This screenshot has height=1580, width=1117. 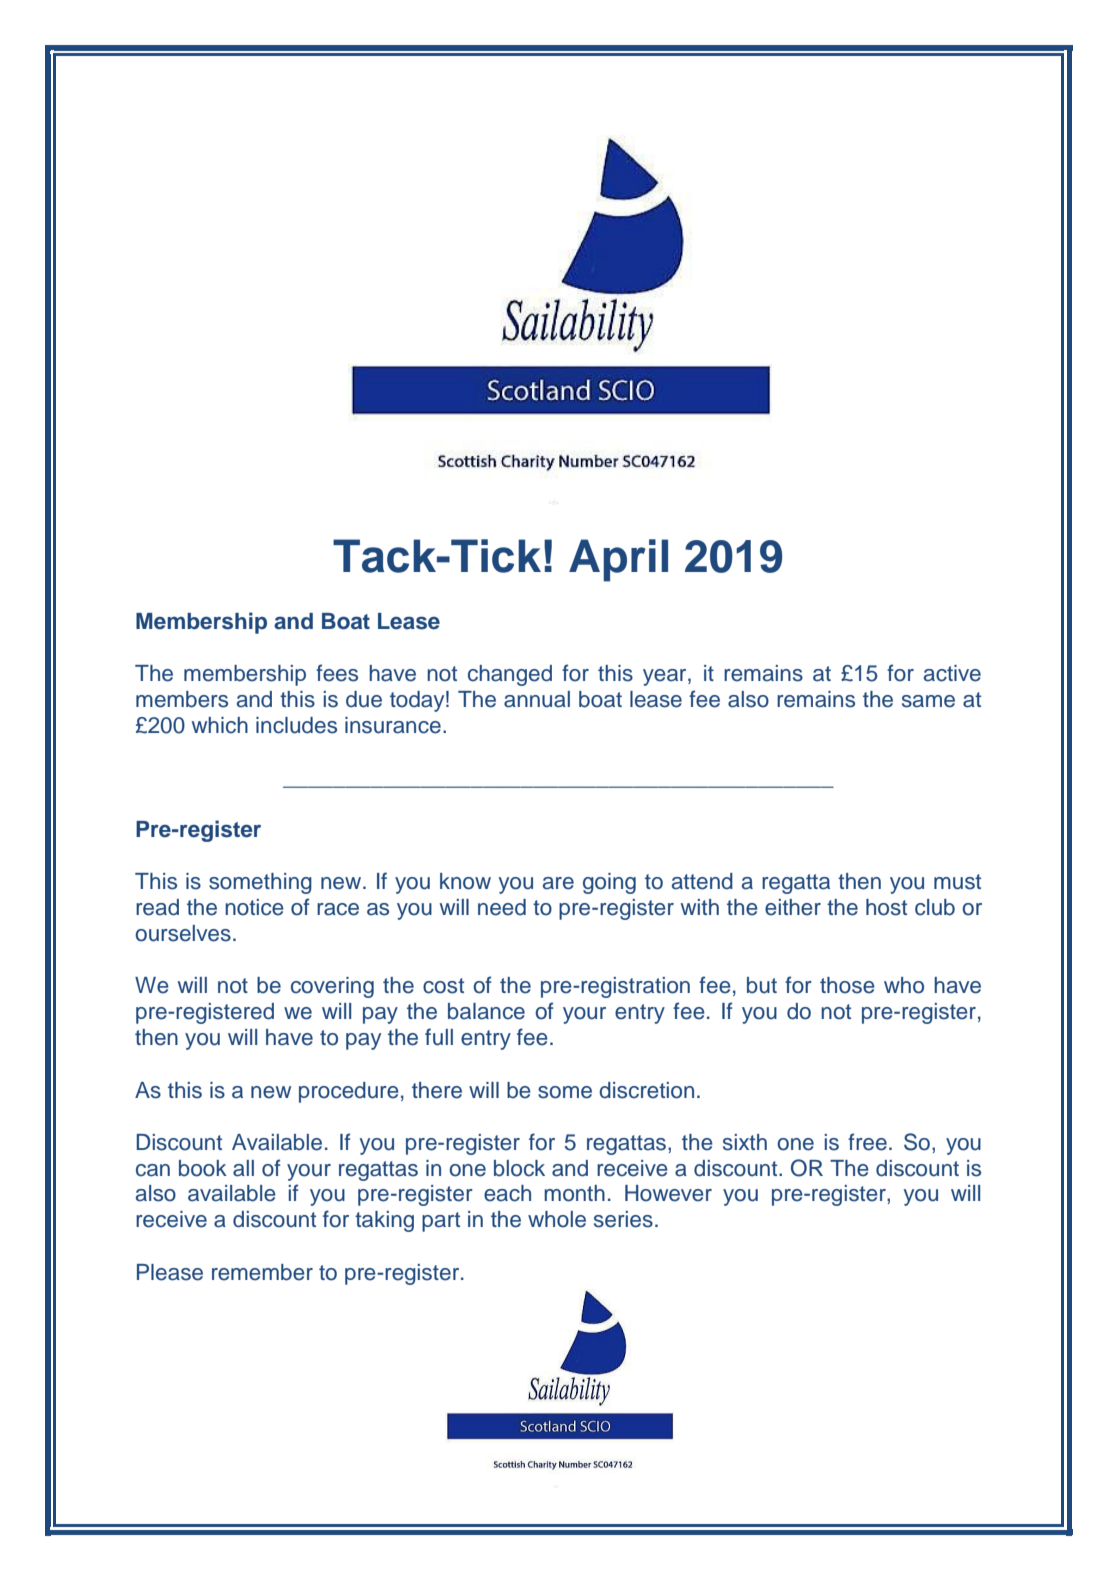 I want to click on active, so click(x=952, y=673).
